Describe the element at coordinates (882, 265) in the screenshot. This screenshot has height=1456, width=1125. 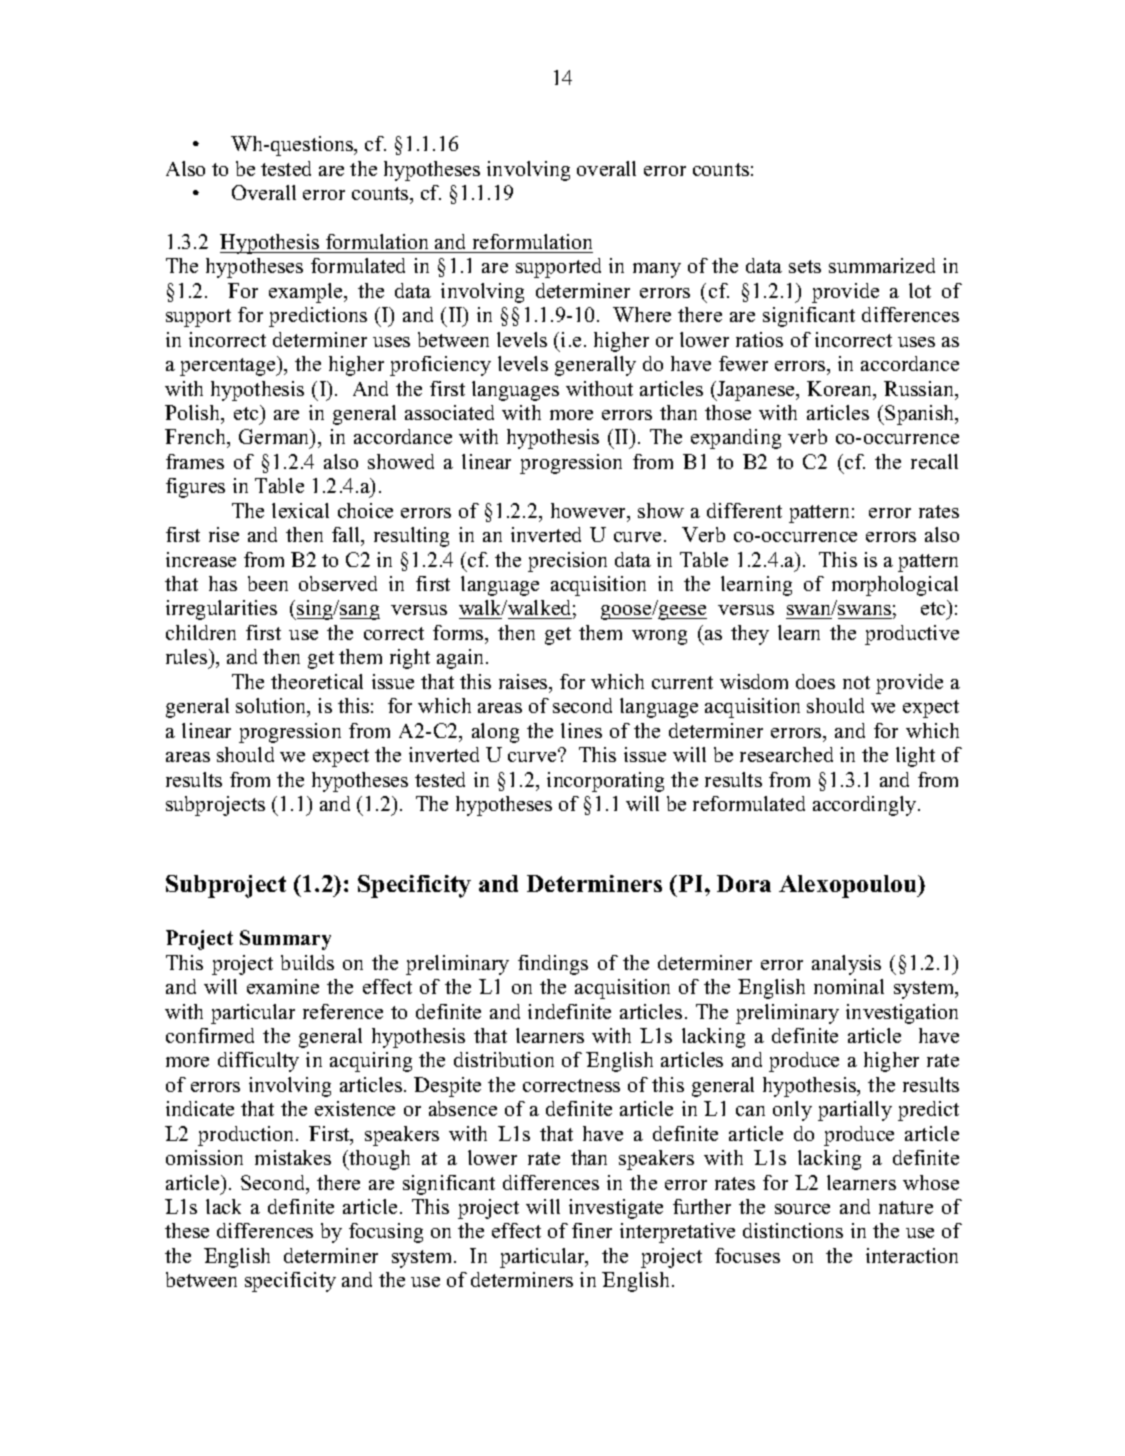
I see `summarized` at that location.
